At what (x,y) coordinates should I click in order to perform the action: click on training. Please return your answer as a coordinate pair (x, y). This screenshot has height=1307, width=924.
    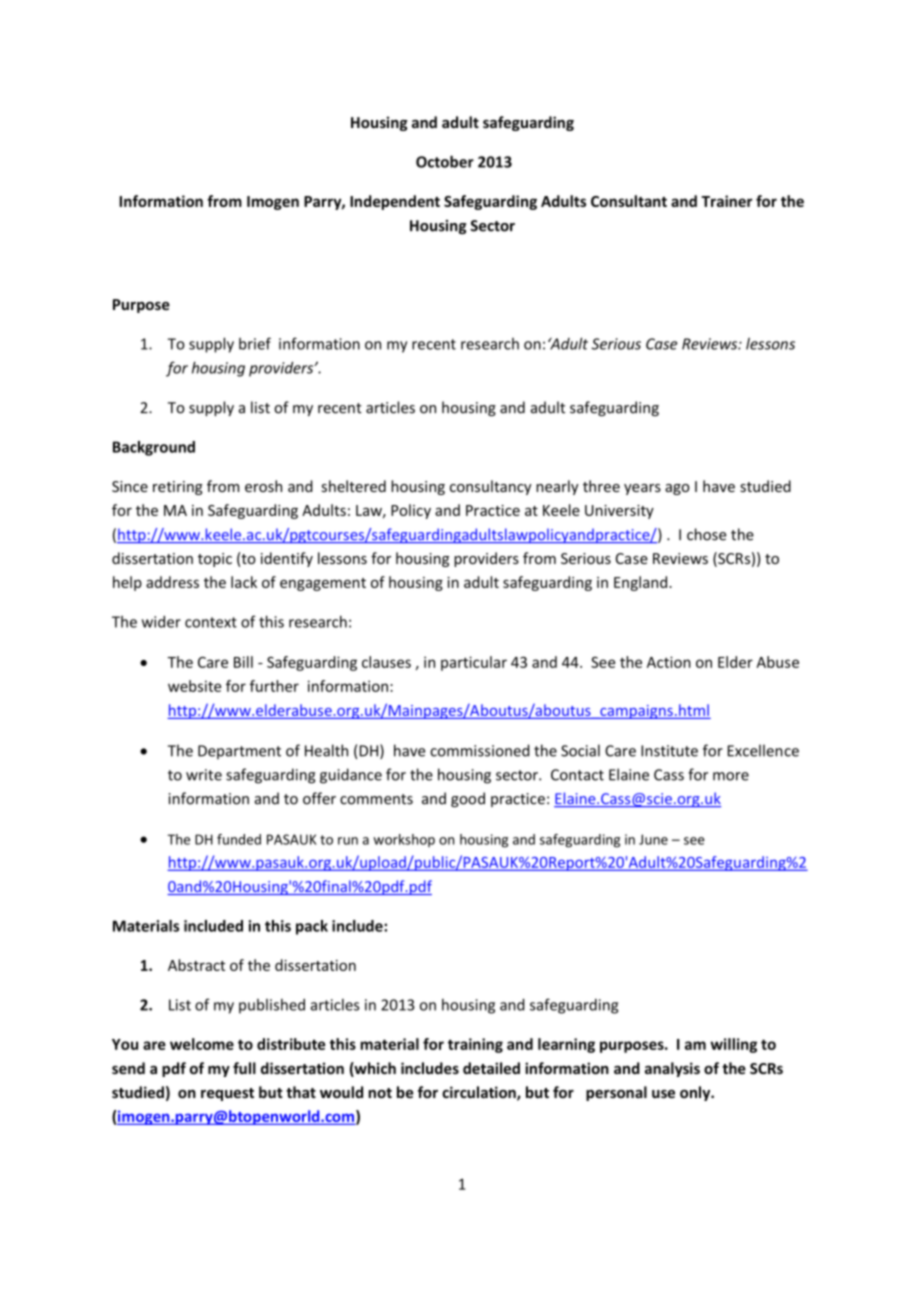
    Looking at the image, I should click on (475, 1045).
